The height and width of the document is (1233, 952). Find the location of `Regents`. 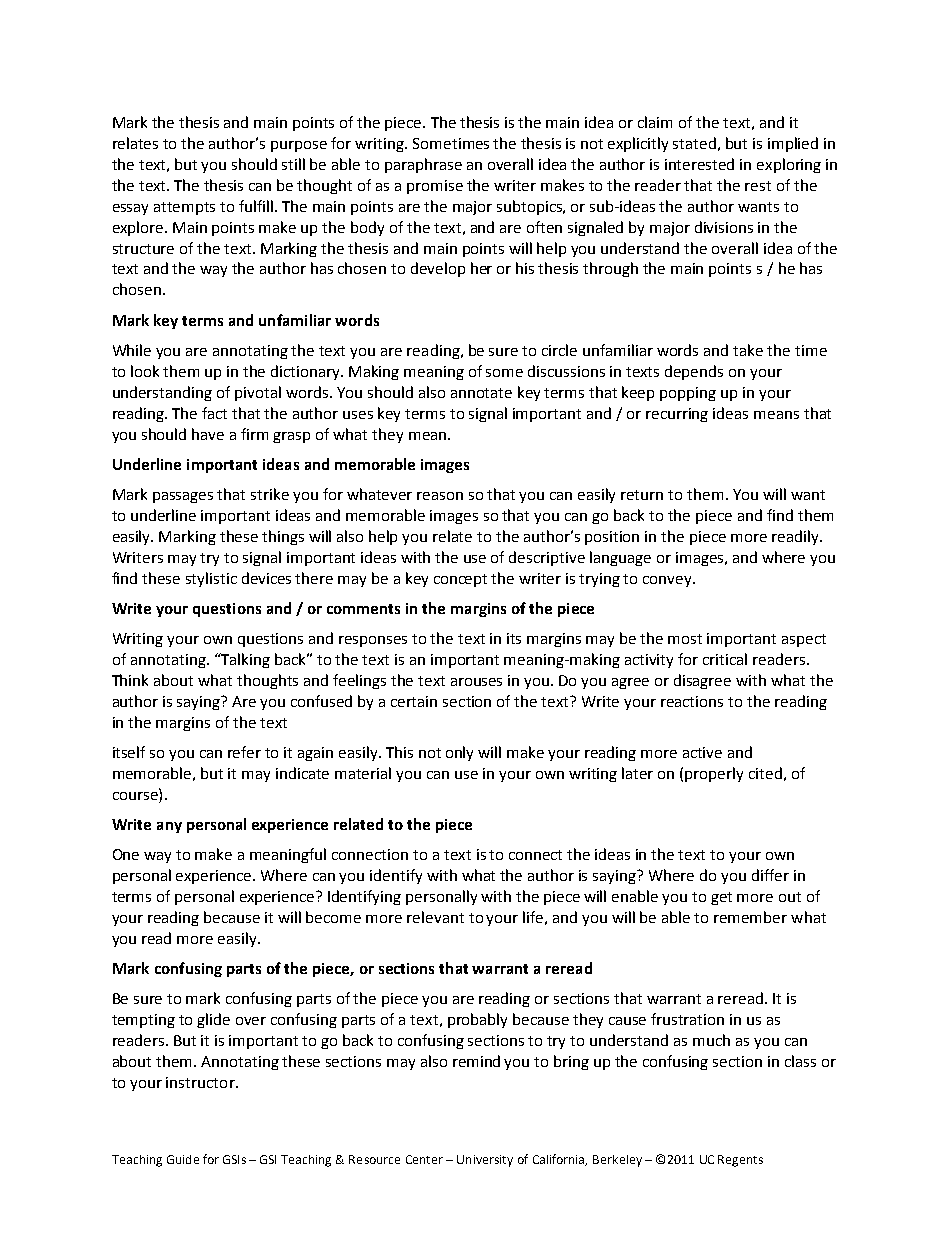

Regents is located at coordinates (740, 1161).
